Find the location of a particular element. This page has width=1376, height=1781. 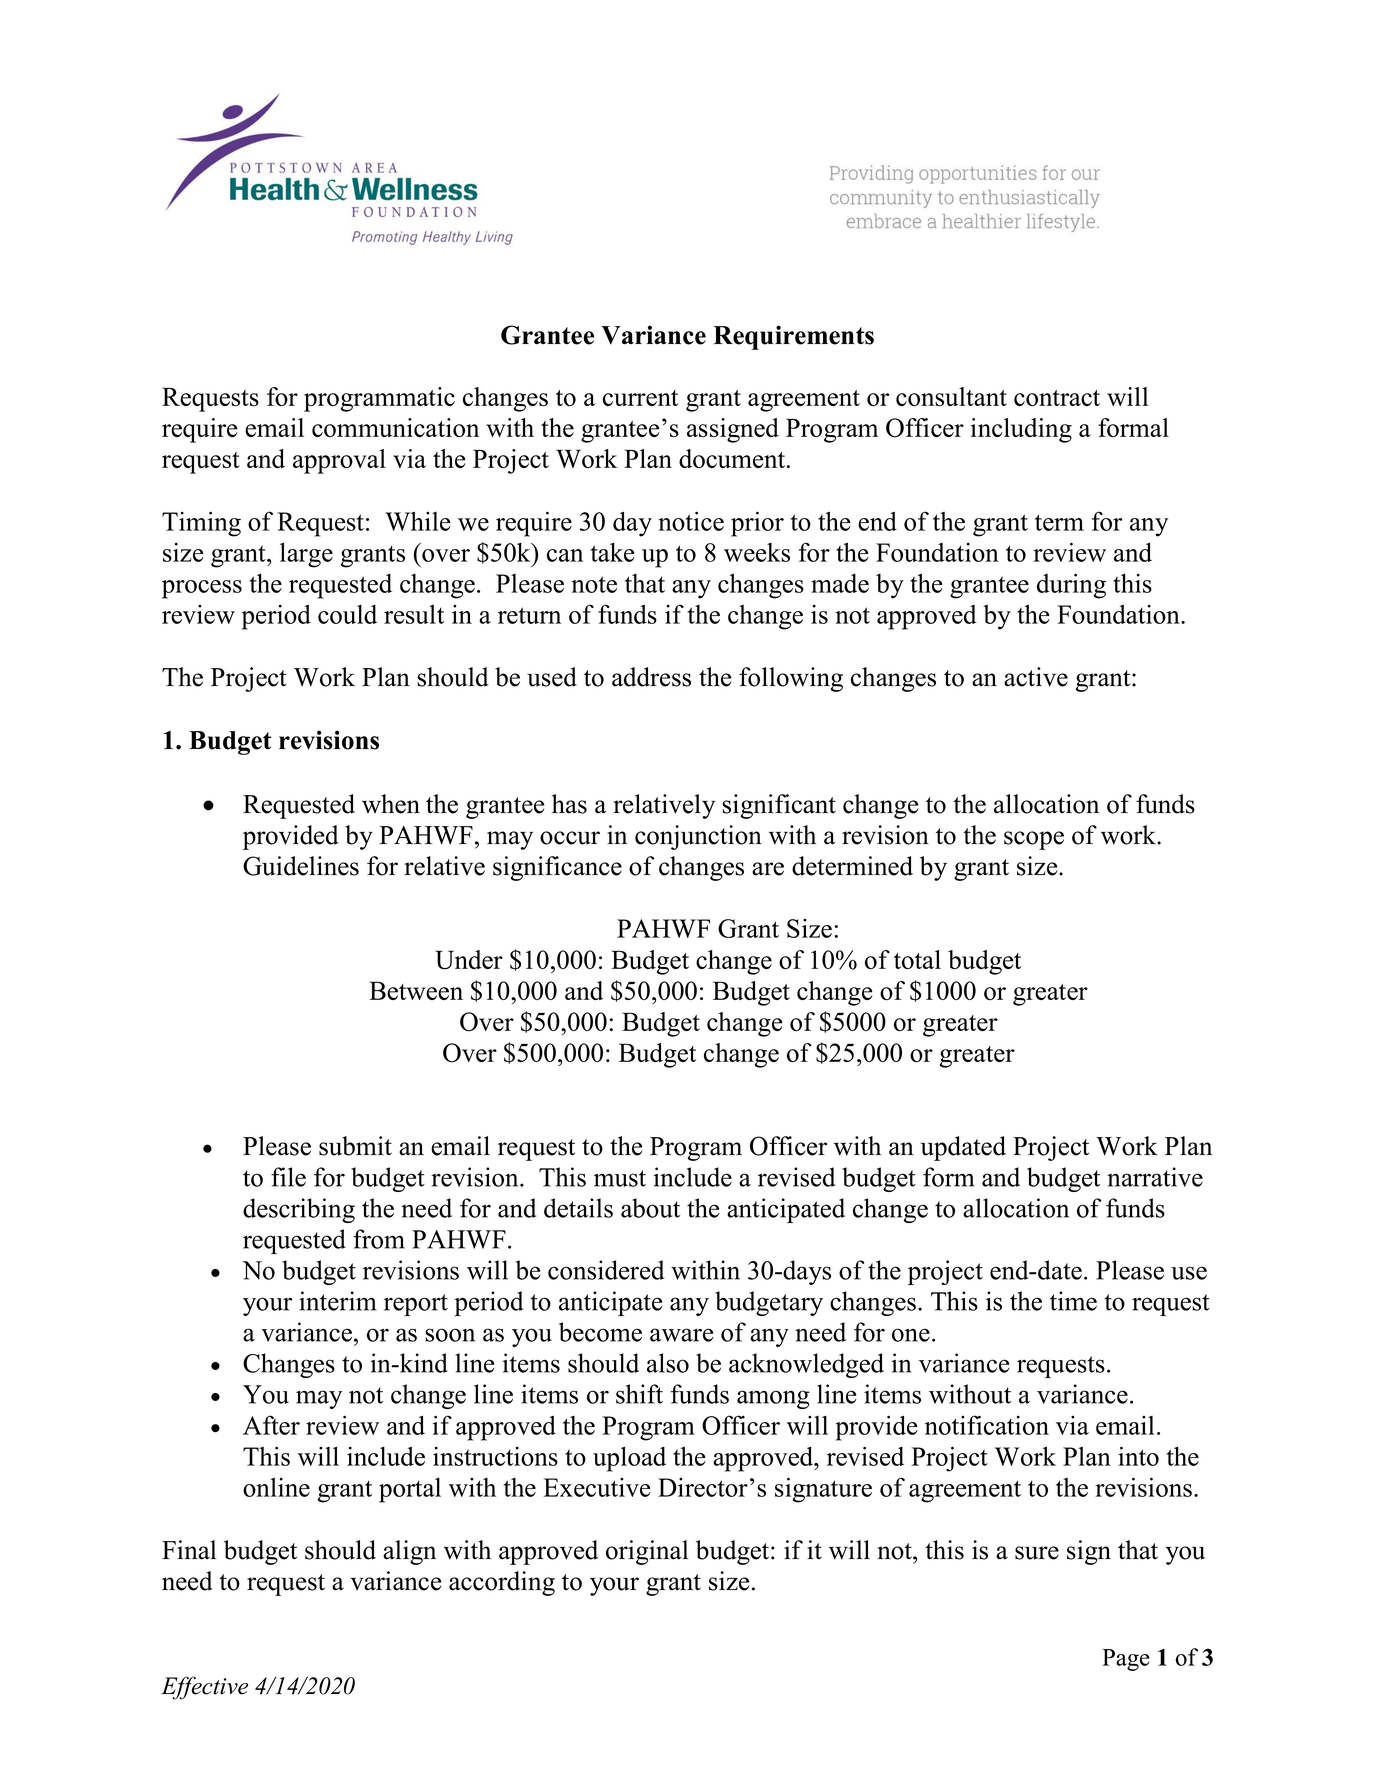

active is located at coordinates (1036, 677).
